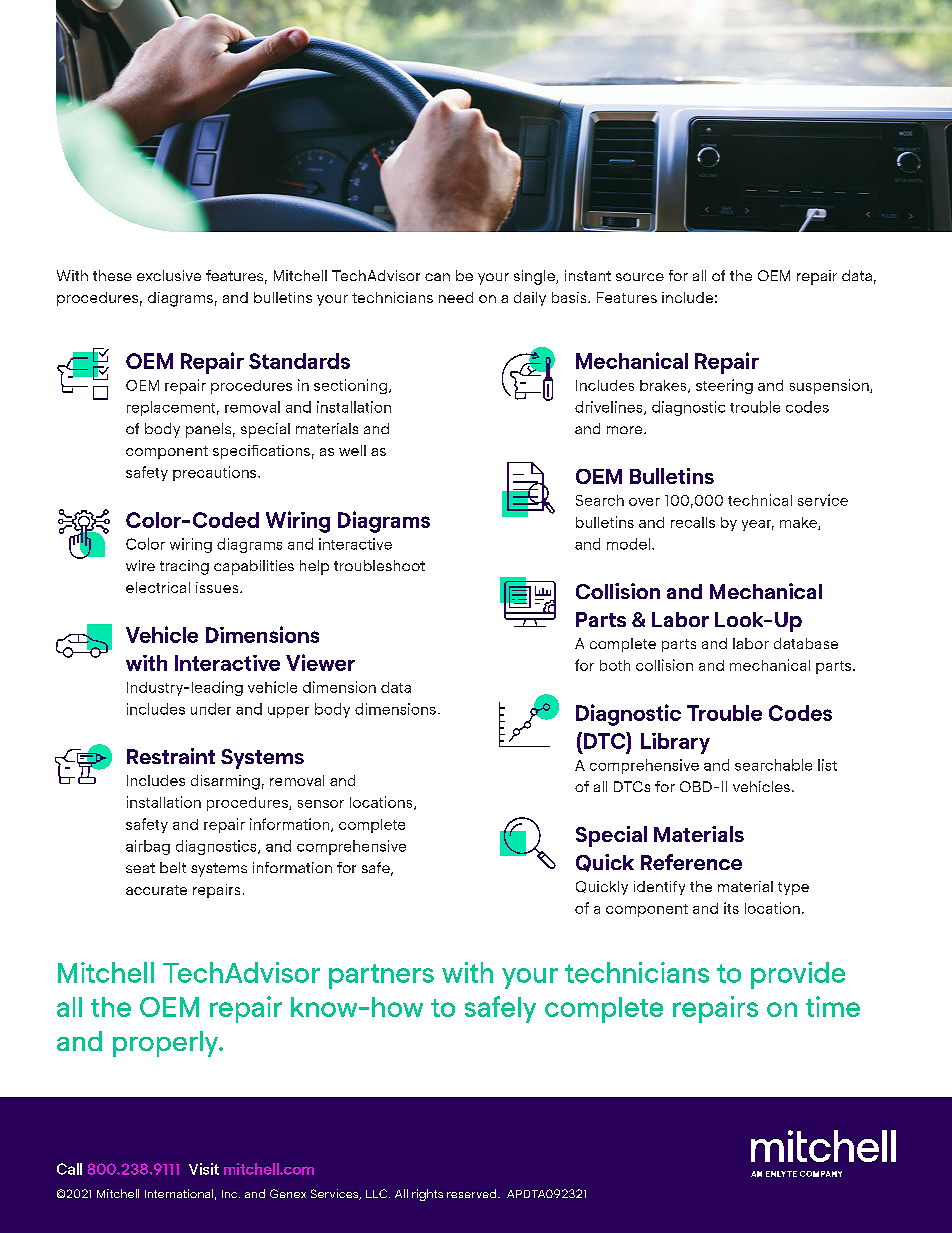  Describe the element at coordinates (169, 275) in the screenshot. I see `exclusive` at that location.
